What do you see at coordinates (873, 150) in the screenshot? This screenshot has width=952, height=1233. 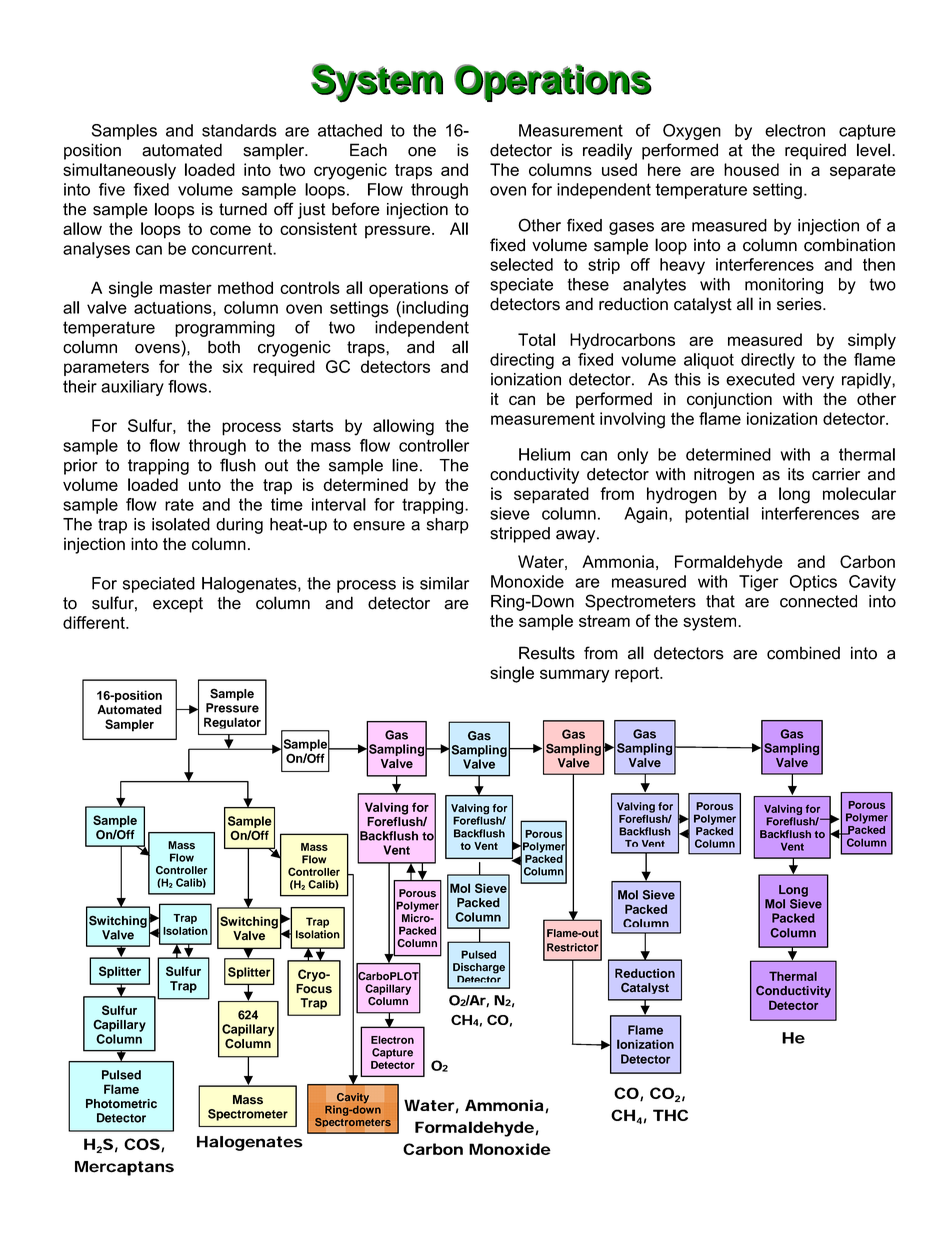 I see `level` at bounding box center [873, 150].
